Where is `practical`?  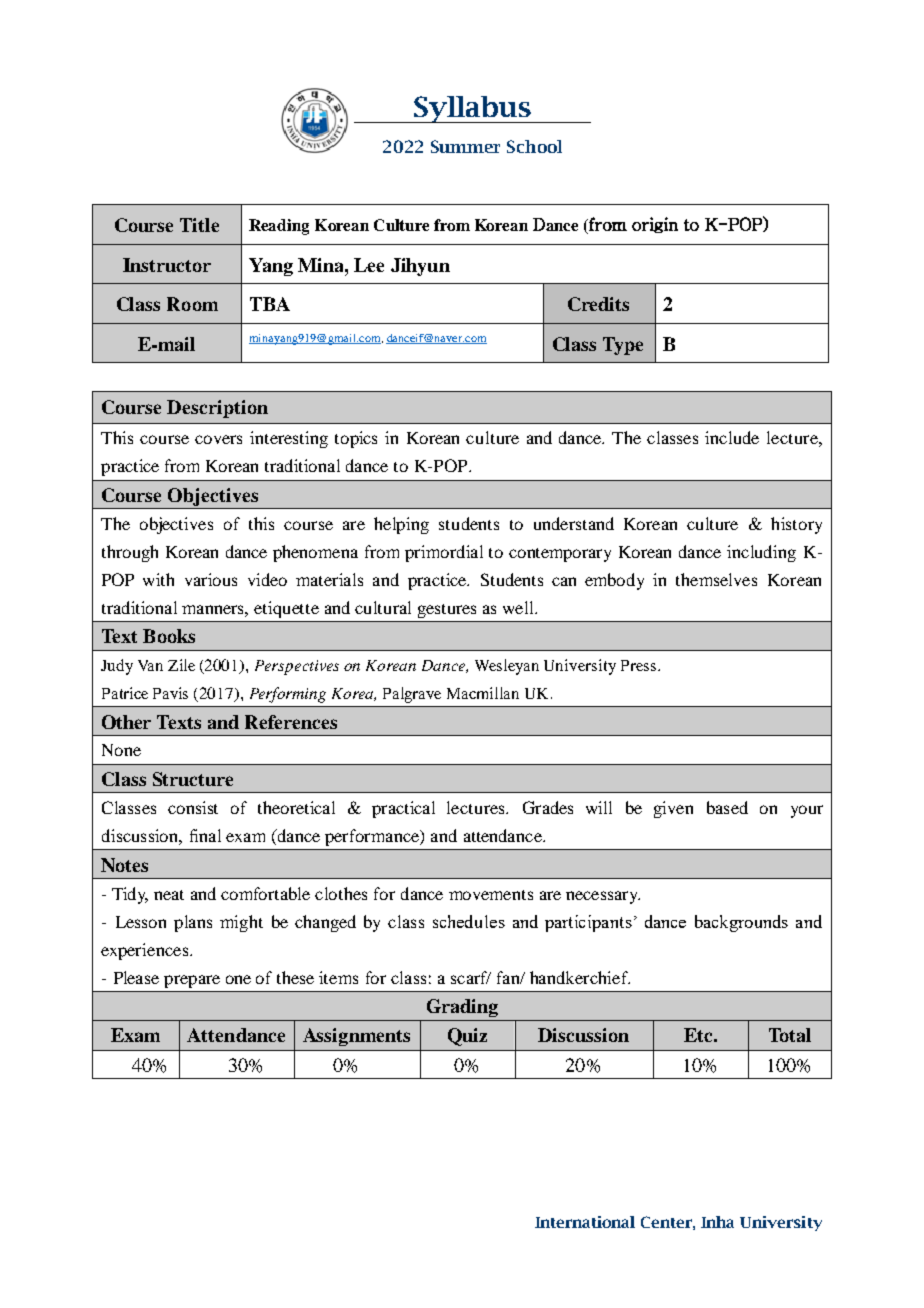
practical is located at coordinates (403, 809).
